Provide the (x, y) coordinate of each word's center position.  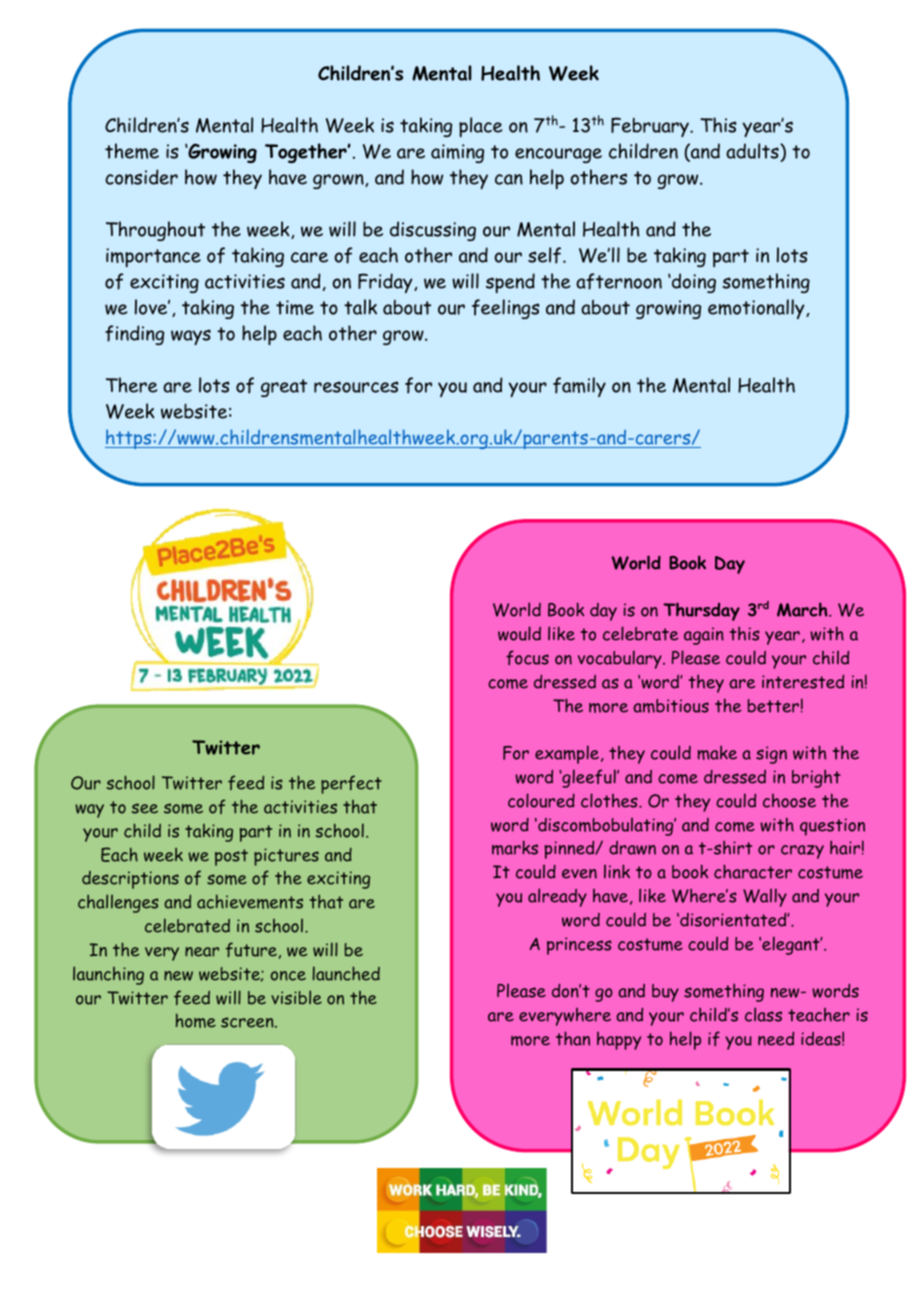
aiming (457, 153)
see (145, 808)
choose (789, 801)
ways (191, 337)
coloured (541, 800)
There (131, 385)
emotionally (757, 309)
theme (132, 151)
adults (753, 151)
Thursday (701, 611)
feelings (506, 309)
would (519, 633)
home (196, 1020)
